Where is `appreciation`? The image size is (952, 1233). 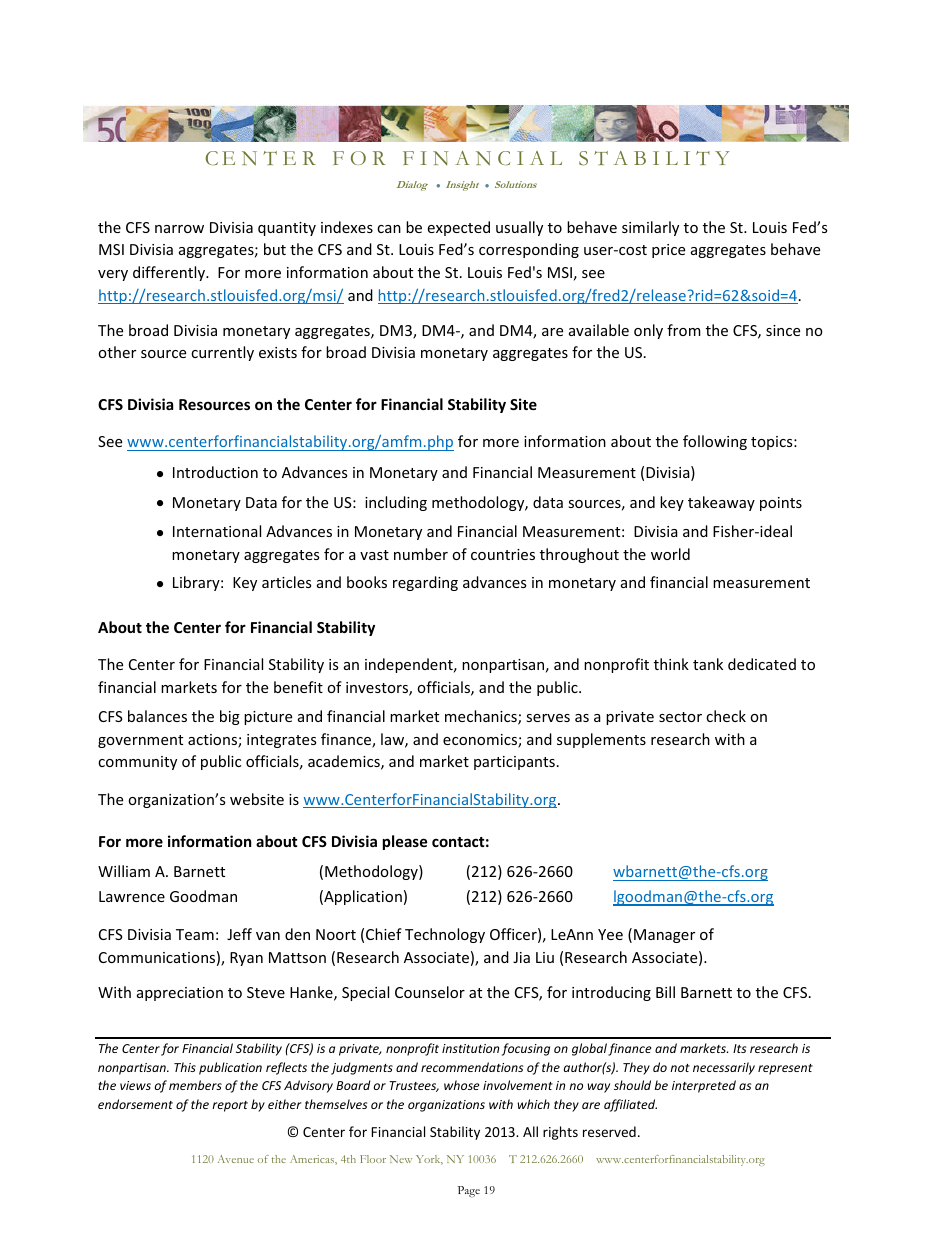 appreciation is located at coordinates (180, 994).
